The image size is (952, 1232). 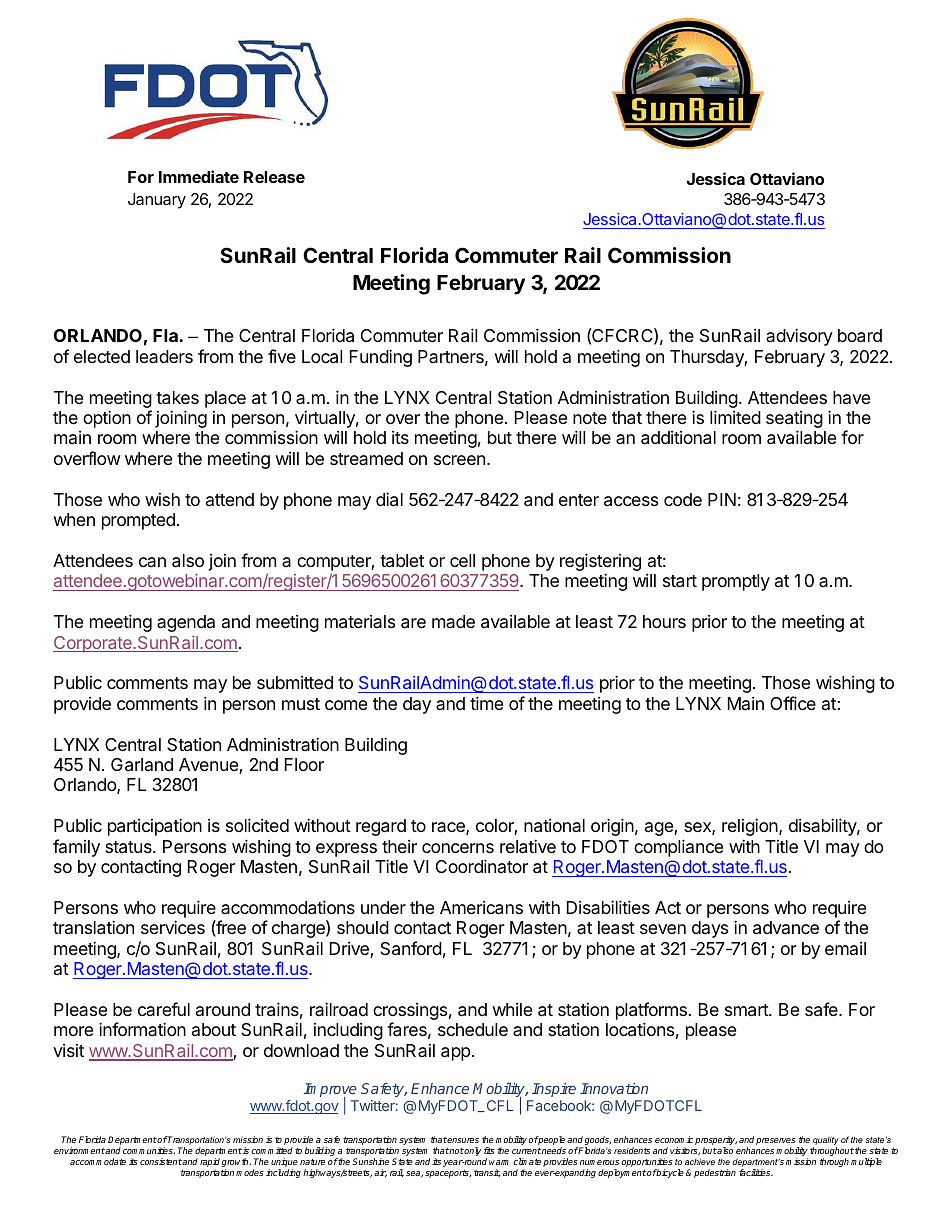 I want to click on Sanford, so click(x=411, y=948).
